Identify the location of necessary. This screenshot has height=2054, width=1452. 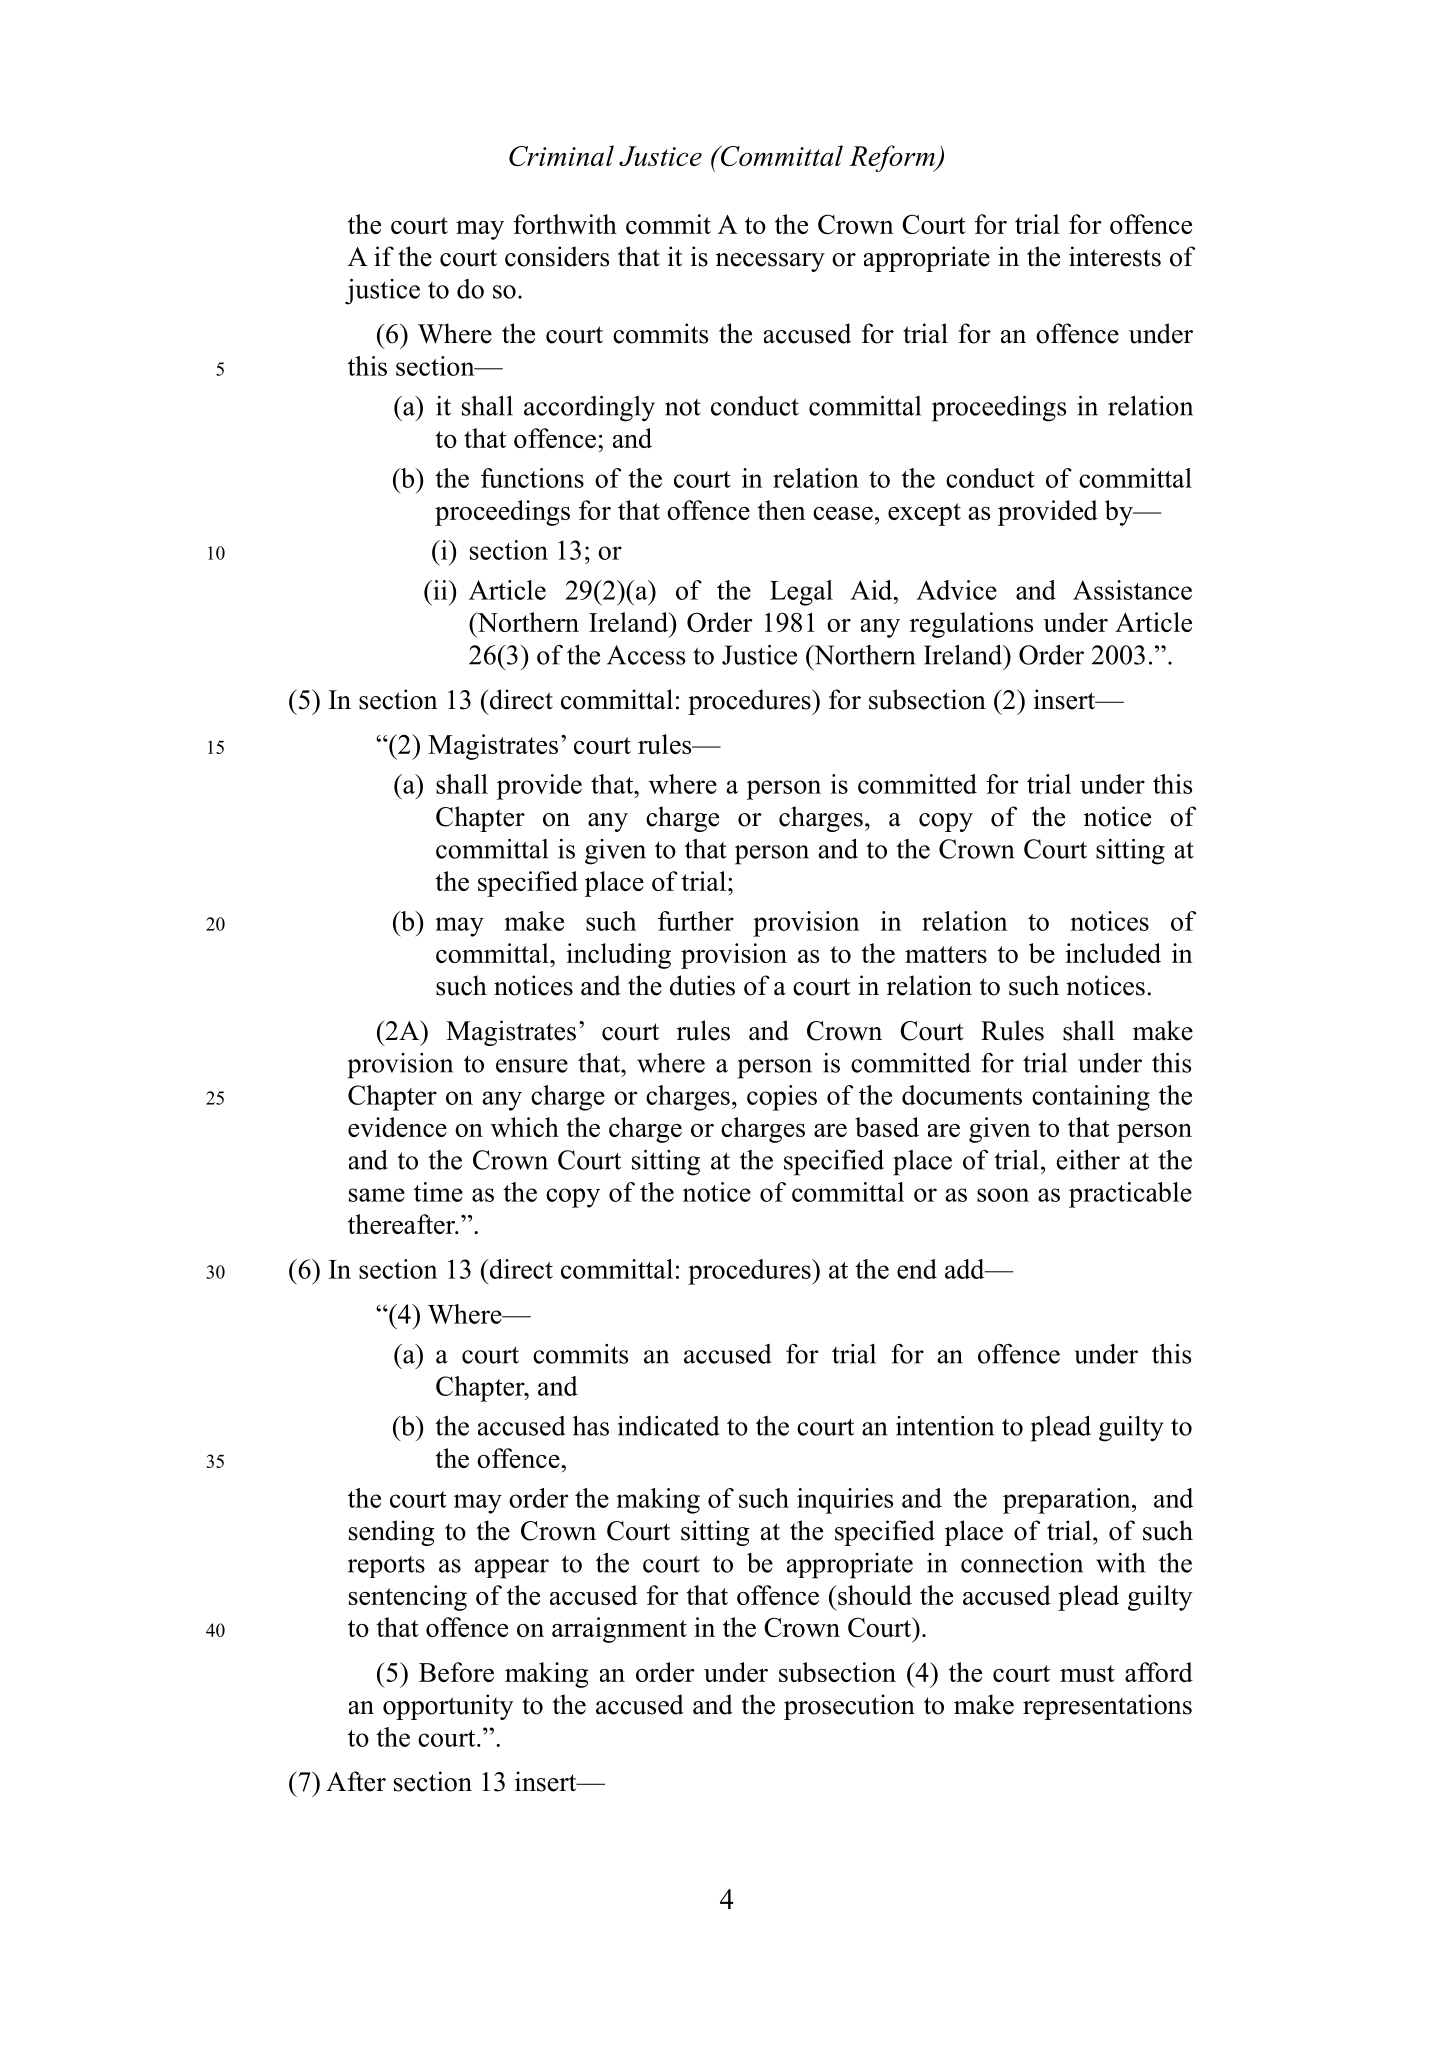
(770, 262).
